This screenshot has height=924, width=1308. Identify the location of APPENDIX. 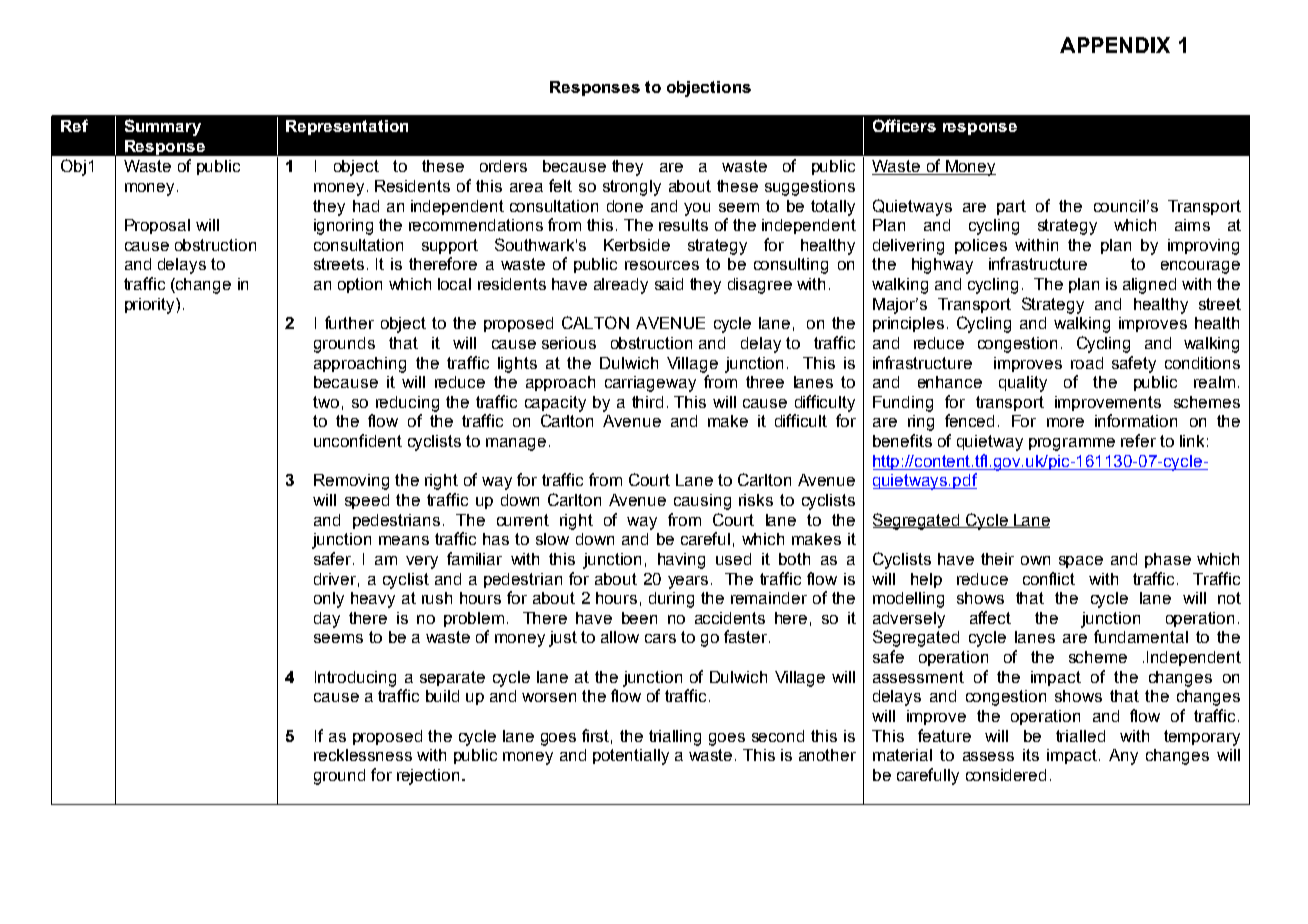
(1115, 45).
